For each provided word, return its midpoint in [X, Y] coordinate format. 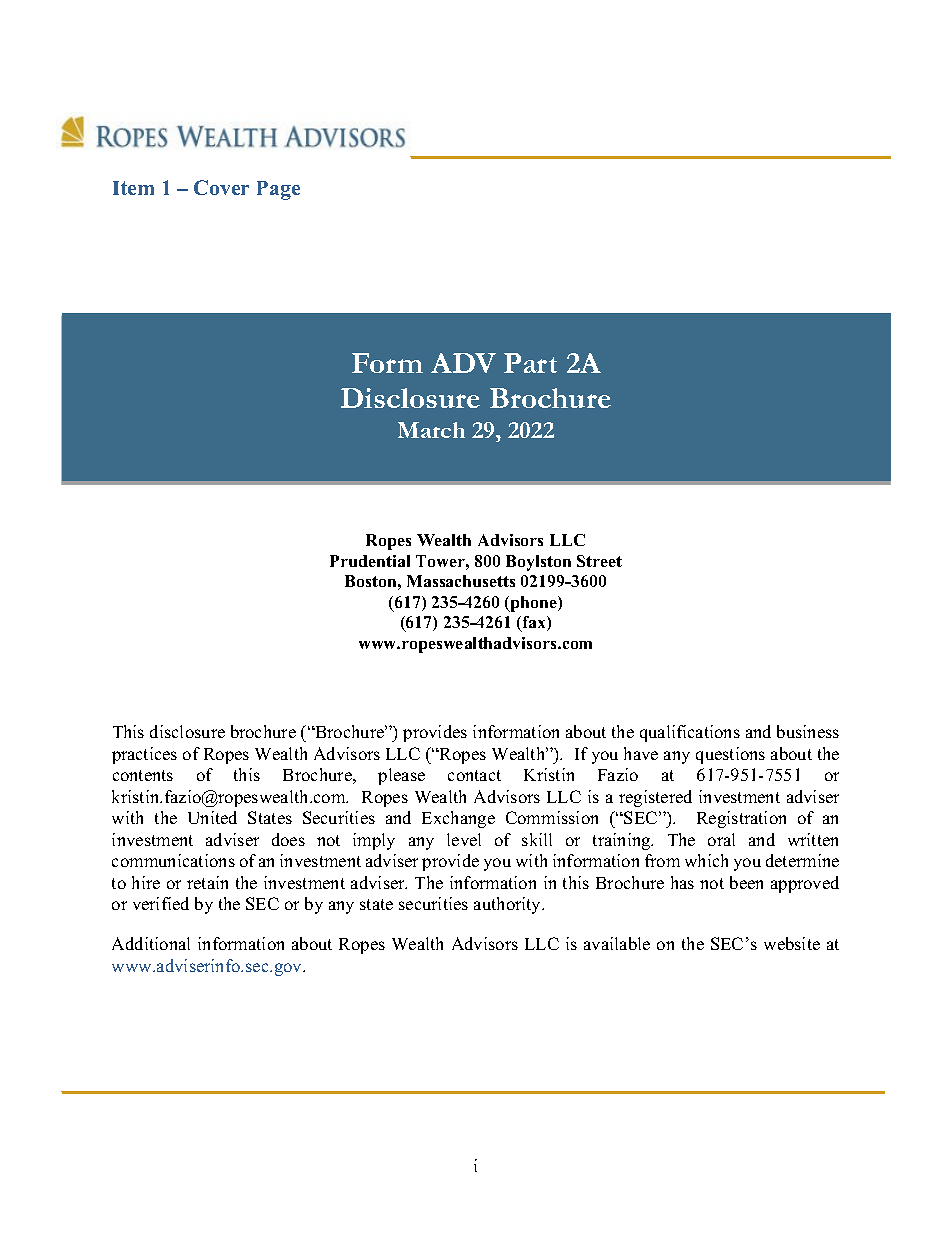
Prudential [370, 561]
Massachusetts [461, 581]
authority [509, 905]
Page [278, 190]
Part [530, 363]
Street [599, 561]
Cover [221, 187]
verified [161, 903]
